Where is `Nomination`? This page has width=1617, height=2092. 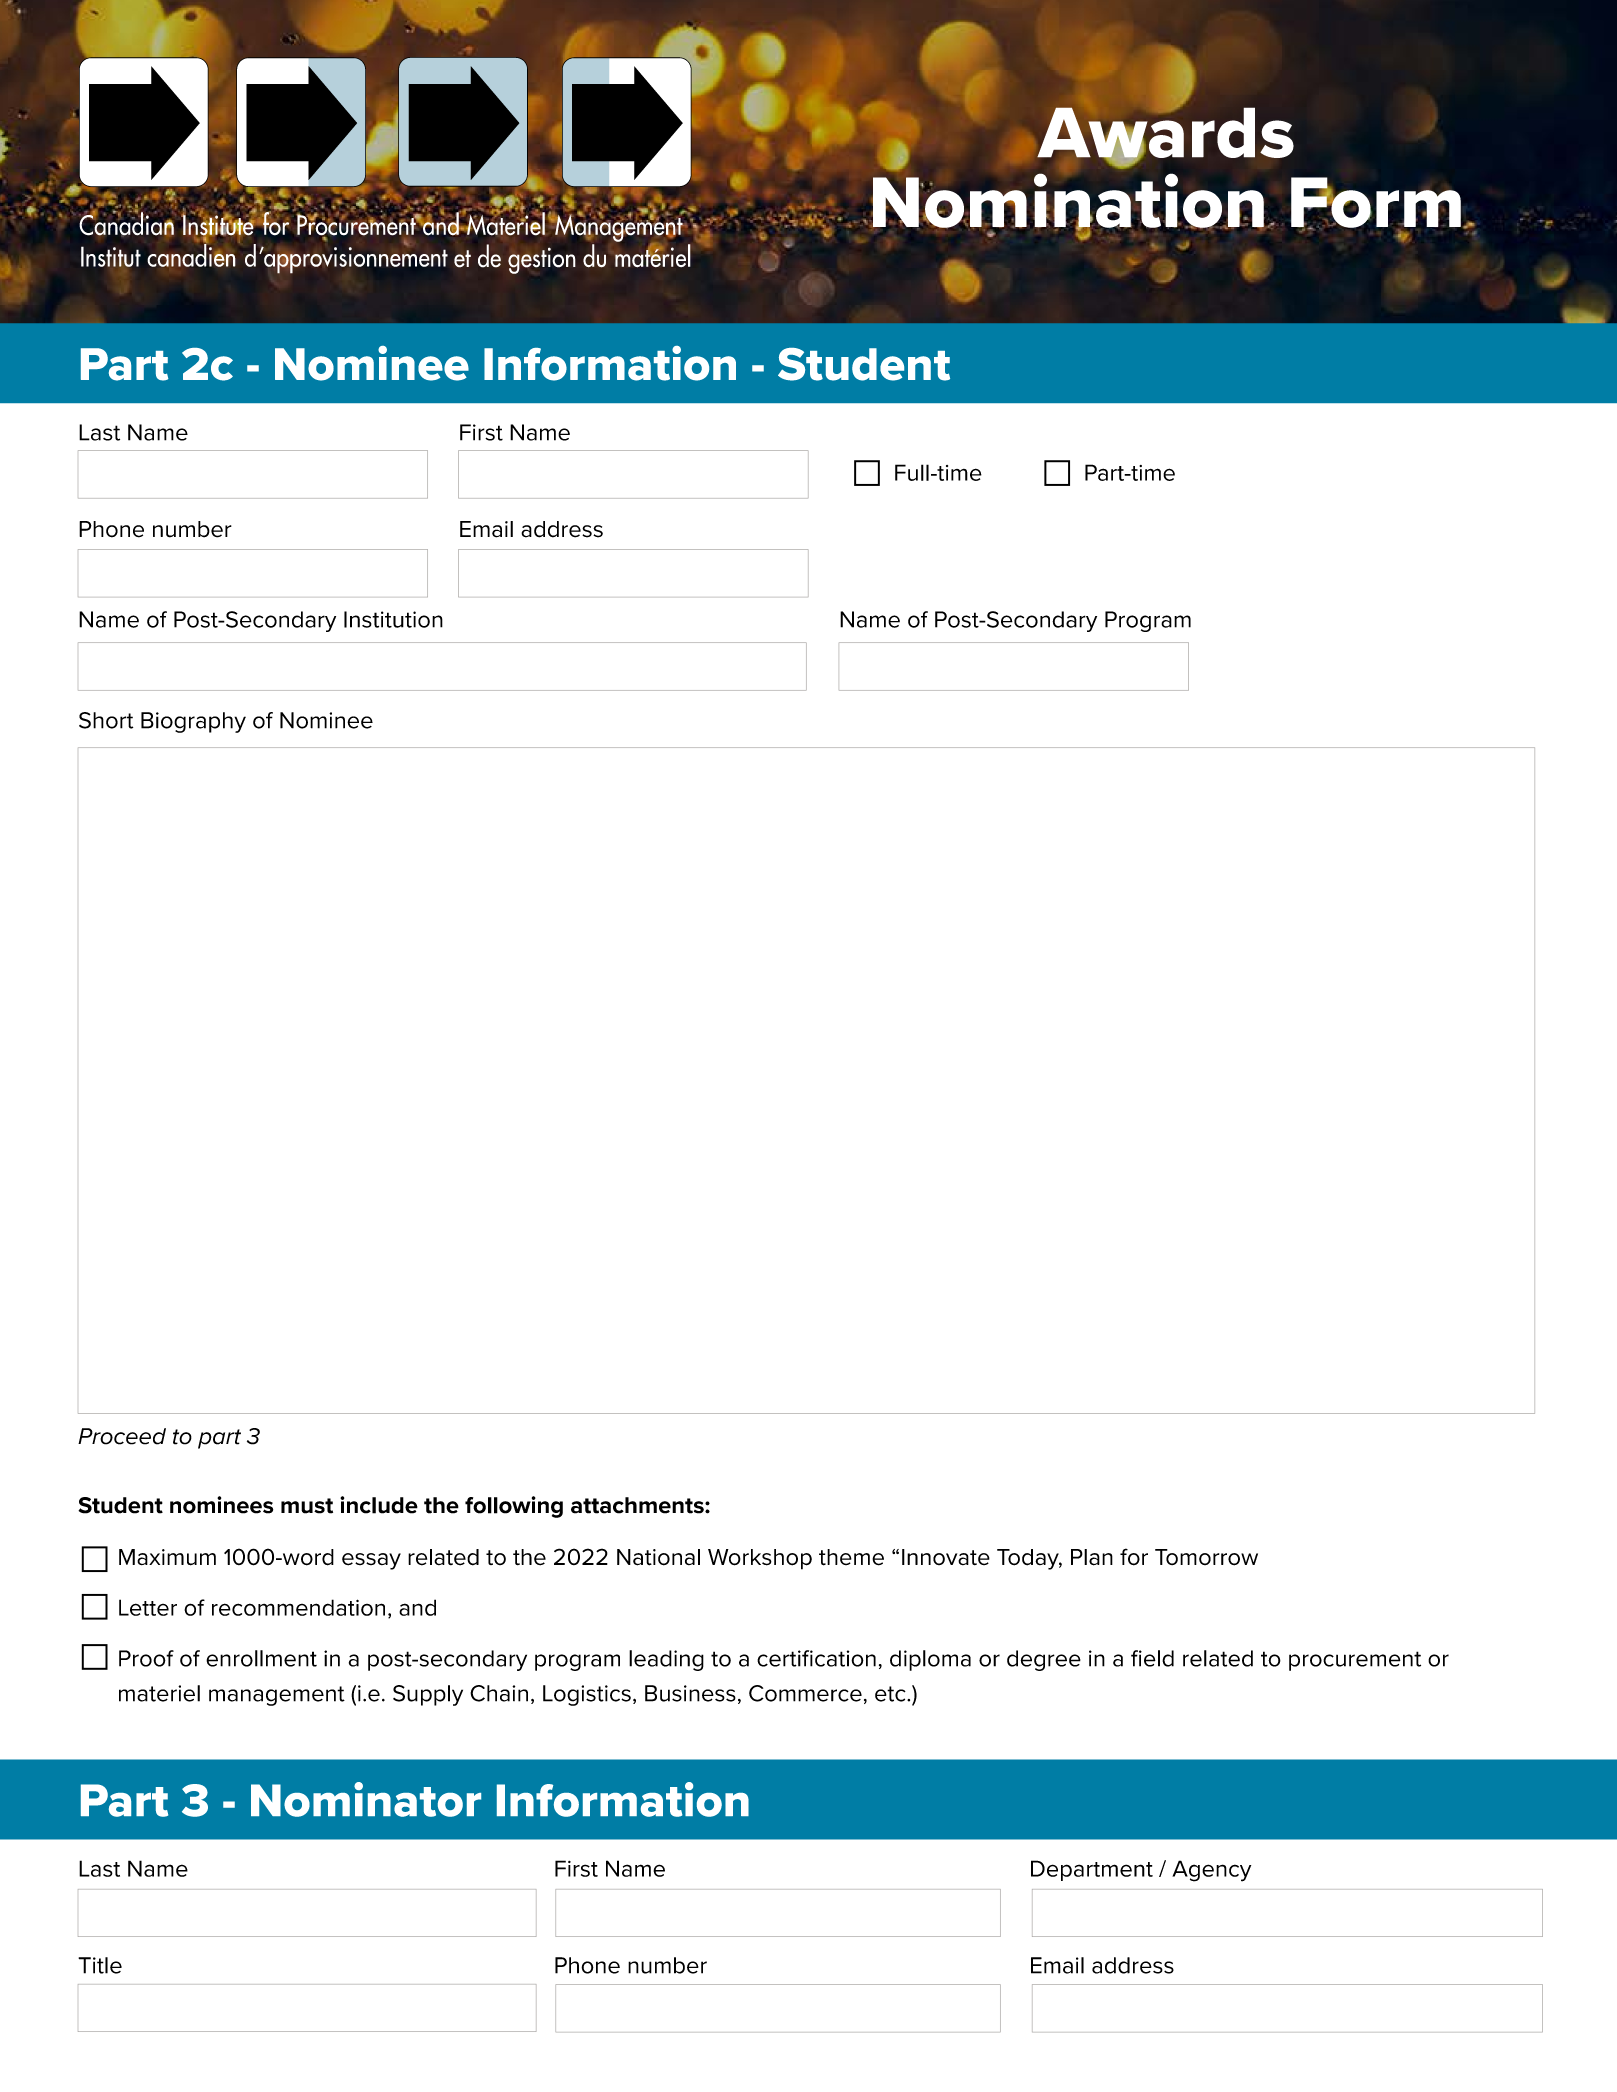
Nomination is located at coordinates (1068, 201).
